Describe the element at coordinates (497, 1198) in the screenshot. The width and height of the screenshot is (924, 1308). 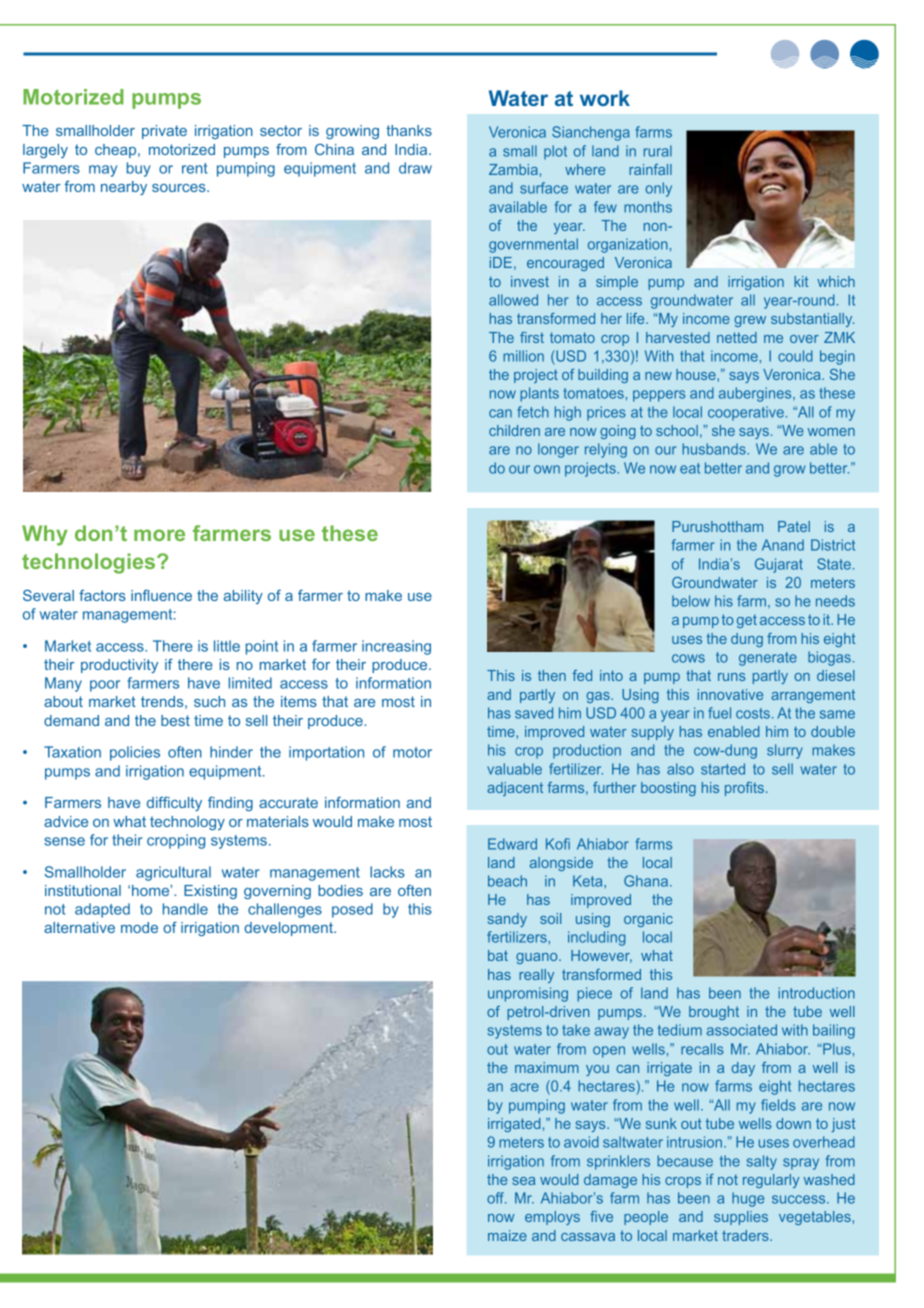
I see `off` at that location.
